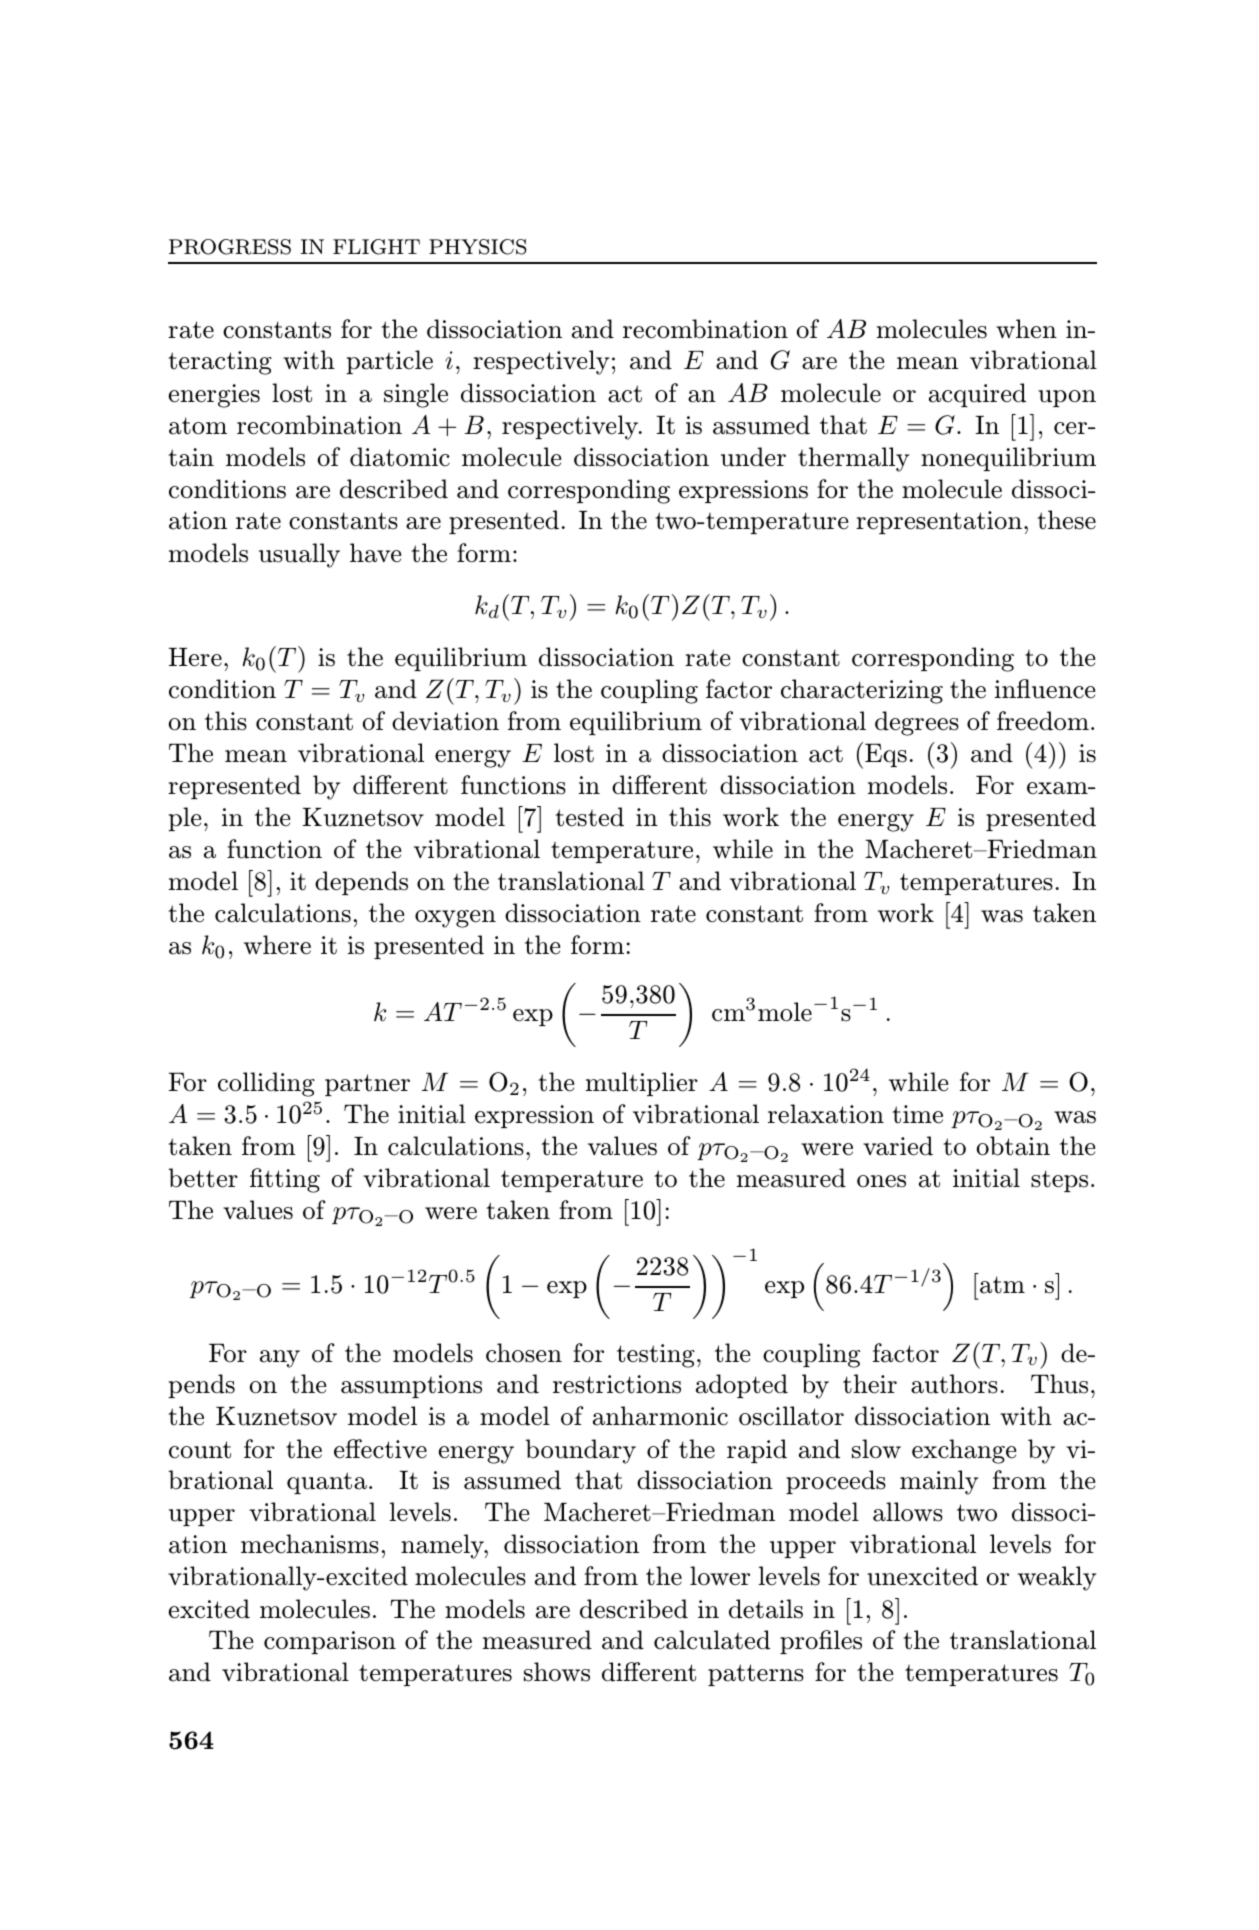 Image resolution: width=1259 pixels, height=1930 pixels. I want to click on multiplier, so click(642, 1084).
